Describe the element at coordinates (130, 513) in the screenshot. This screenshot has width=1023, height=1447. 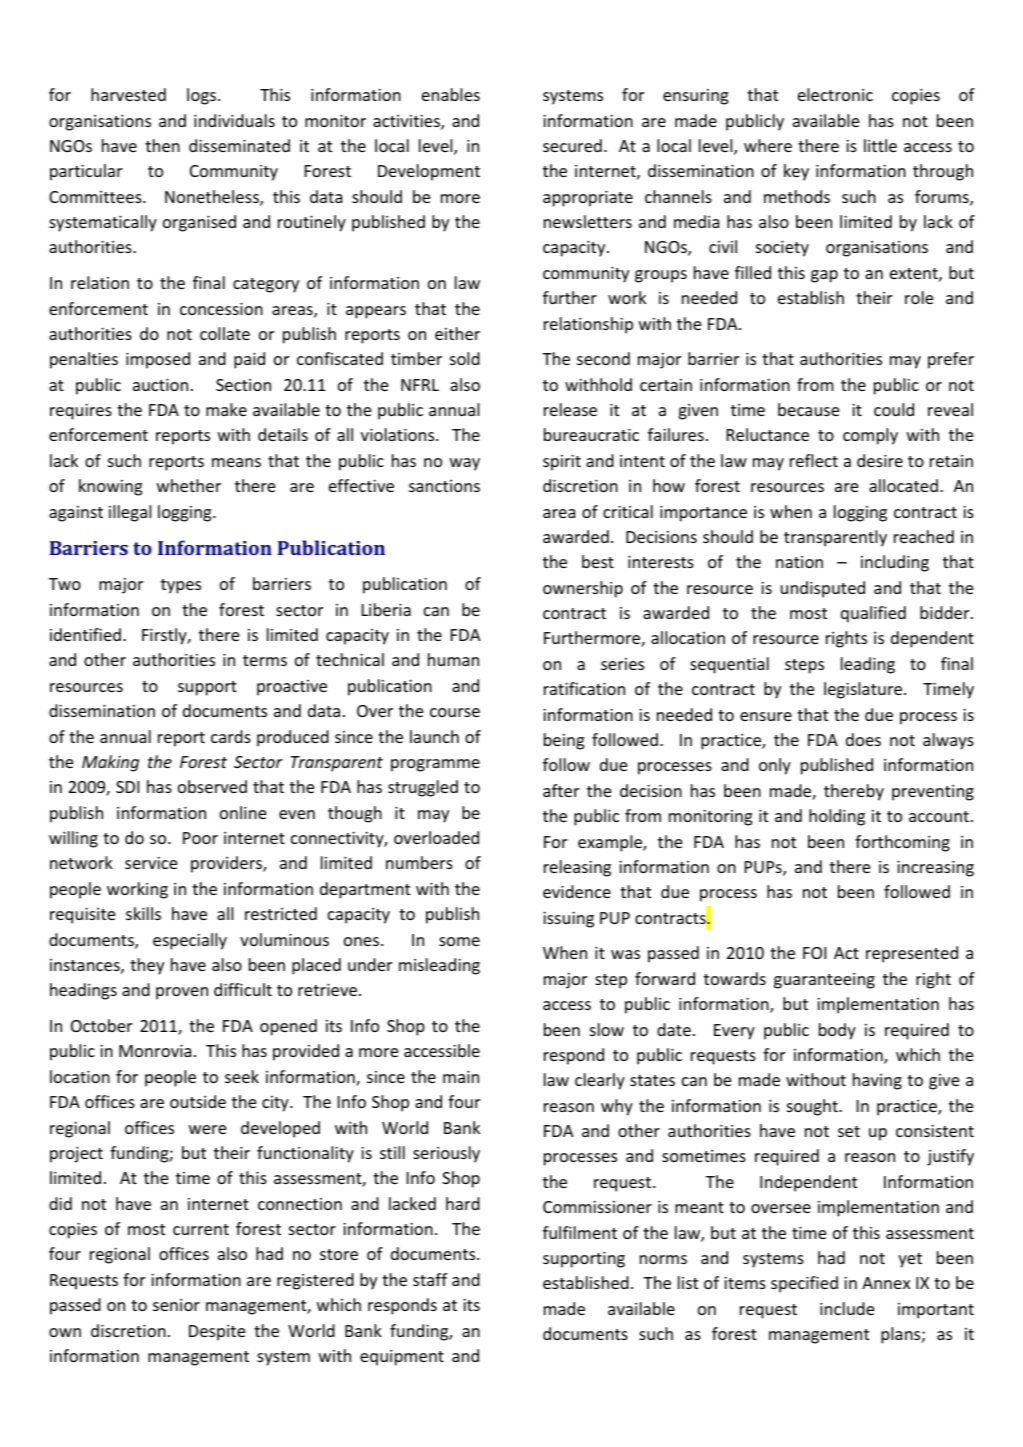
I see `illegal` at that location.
